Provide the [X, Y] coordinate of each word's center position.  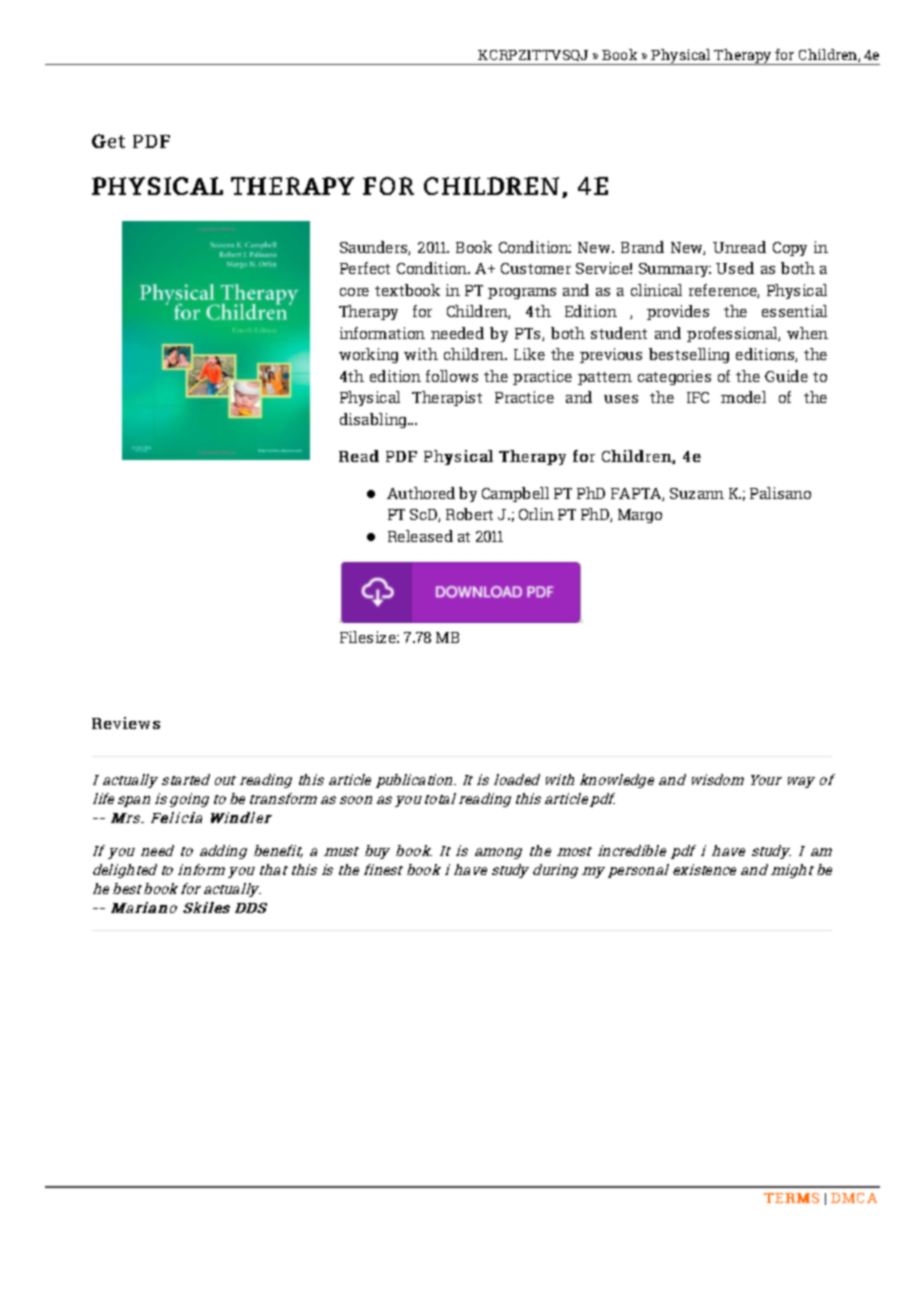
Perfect [365, 268]
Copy [790, 249]
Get [108, 141]
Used [735, 268]
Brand [642, 247]
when [807, 333]
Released [420, 536]
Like [529, 354]
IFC [698, 397]
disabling [374, 420]
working [368, 355]
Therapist [447, 398]
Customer [536, 268]
